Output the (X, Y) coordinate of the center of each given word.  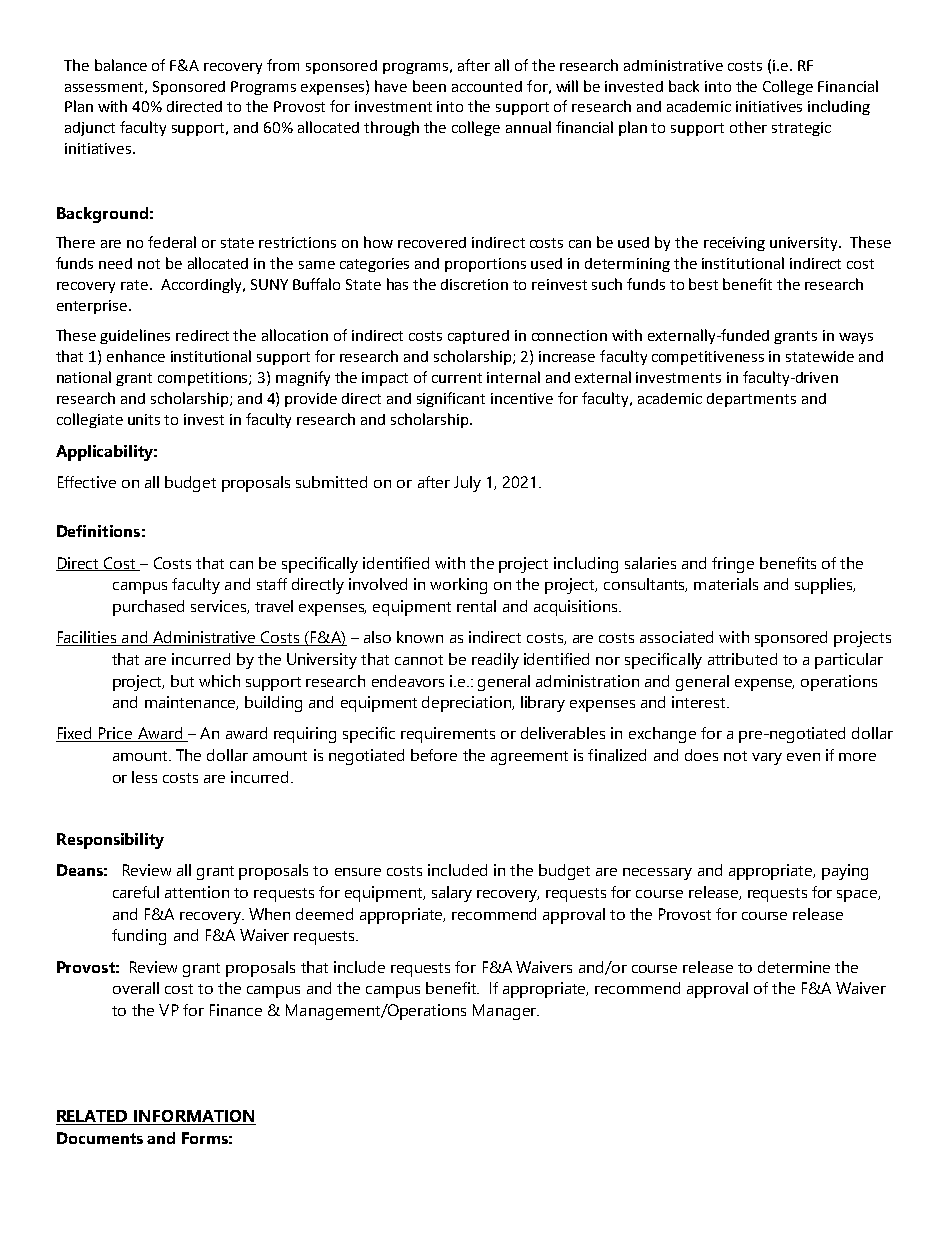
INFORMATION (194, 1117)
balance (121, 65)
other (748, 127)
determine (794, 967)
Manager (505, 1012)
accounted (487, 86)
